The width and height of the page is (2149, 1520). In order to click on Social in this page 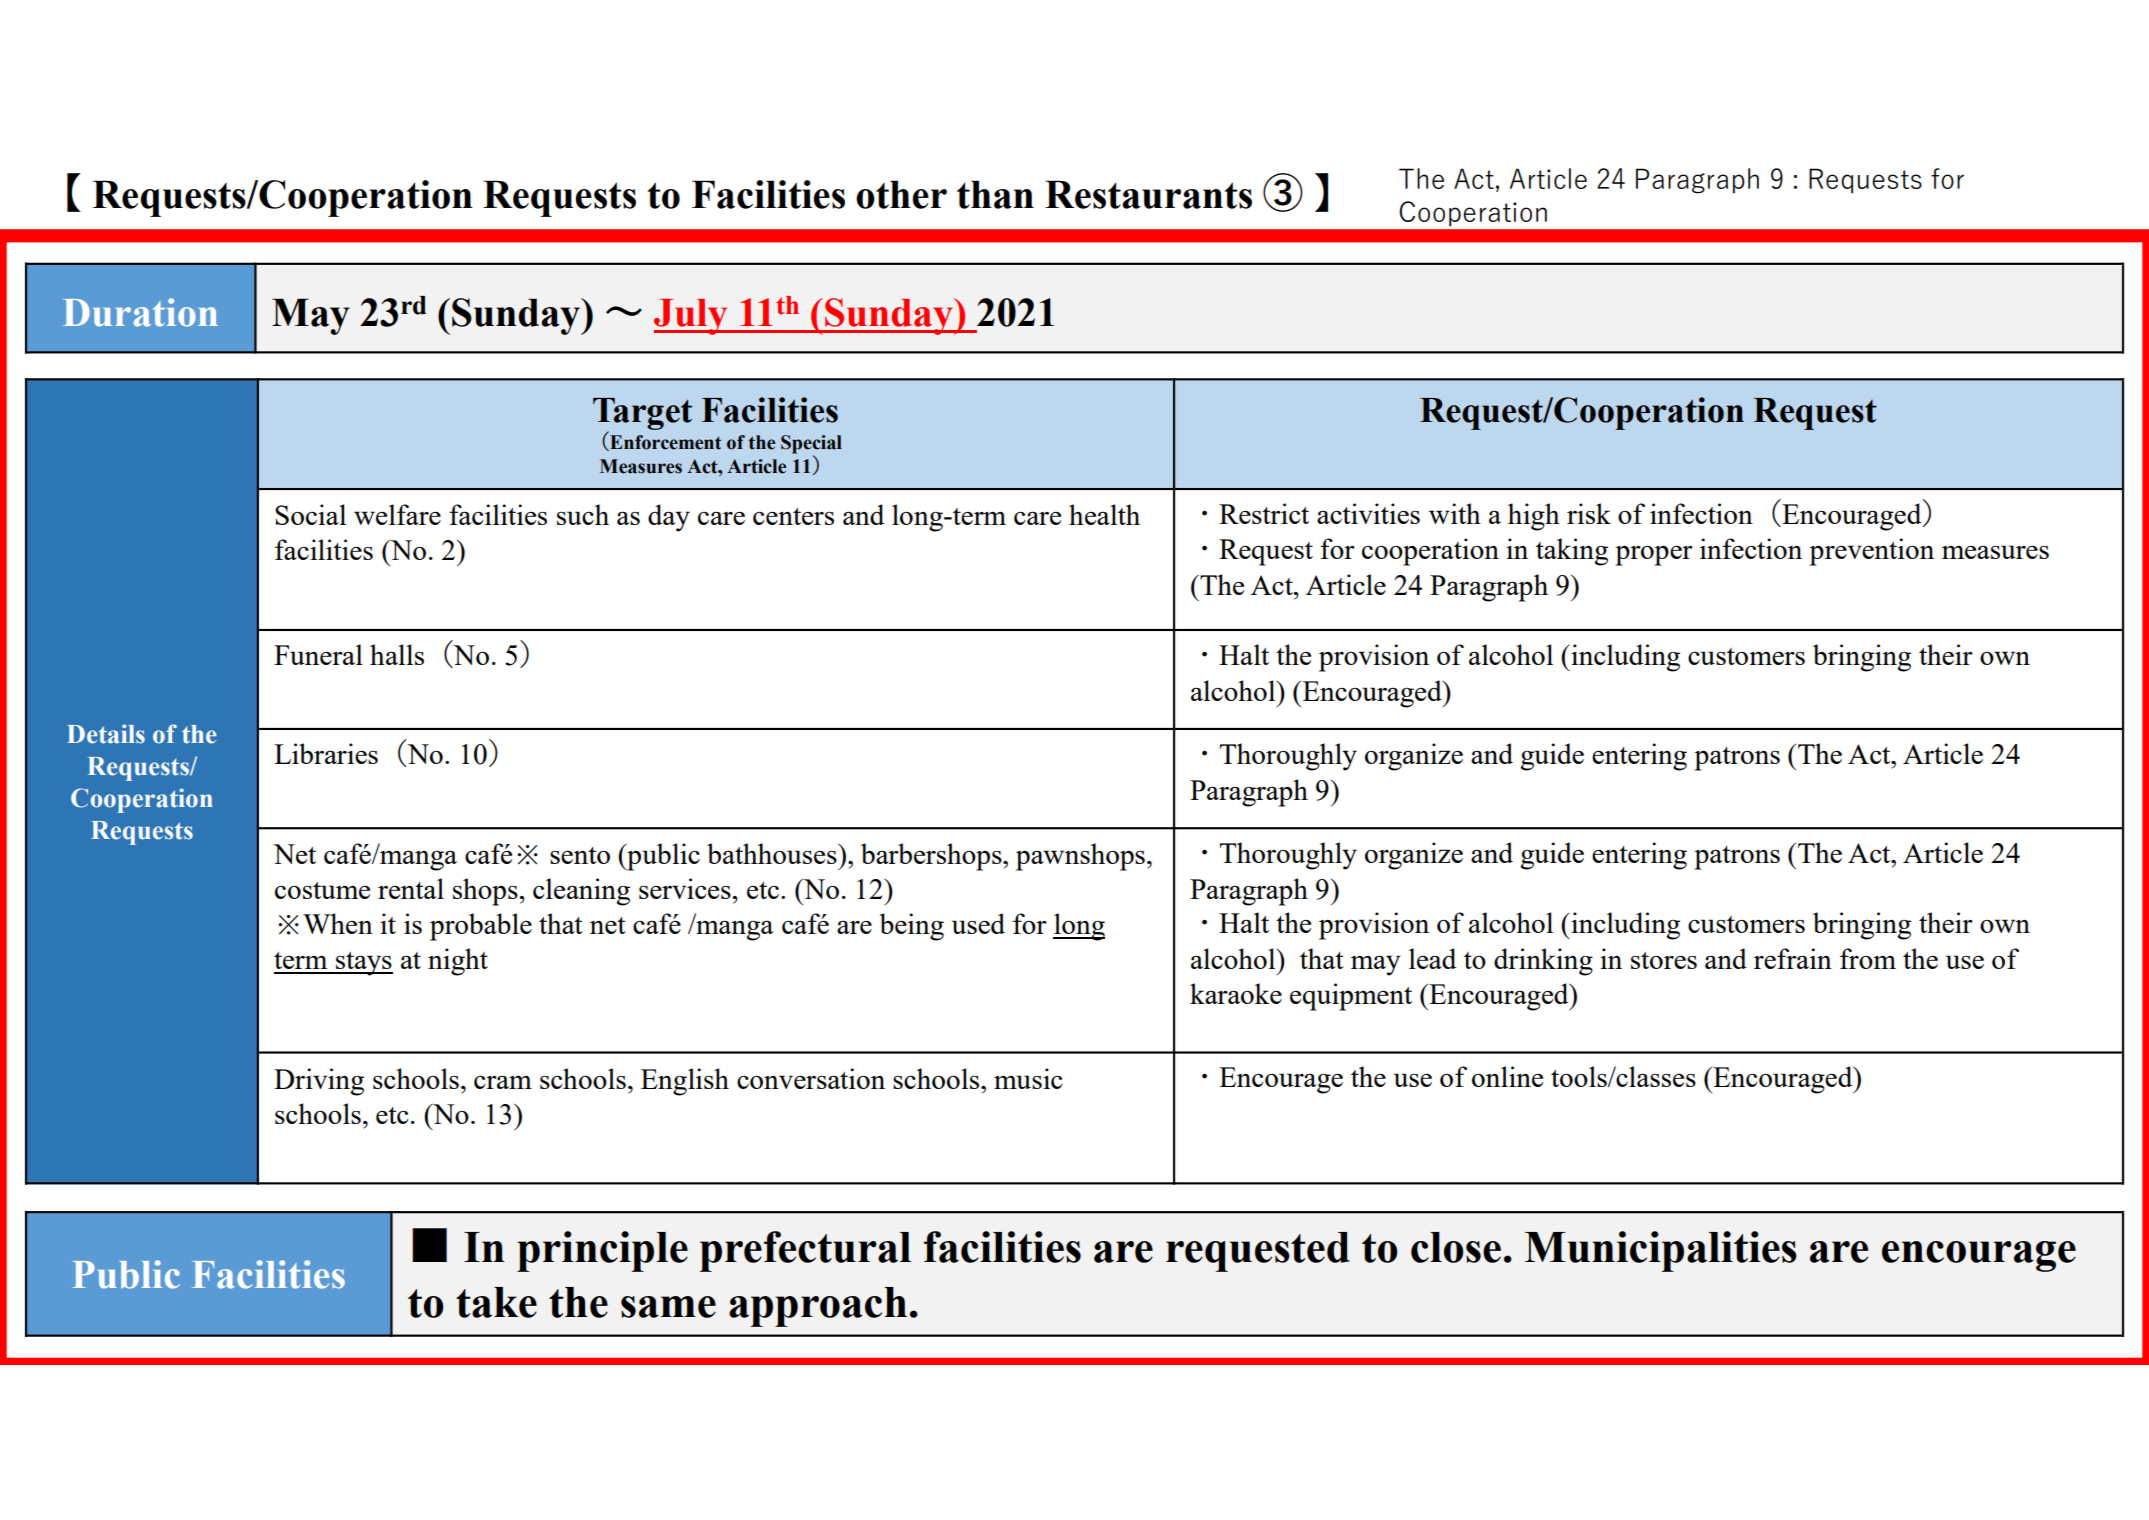, I will do `click(310, 514)`.
